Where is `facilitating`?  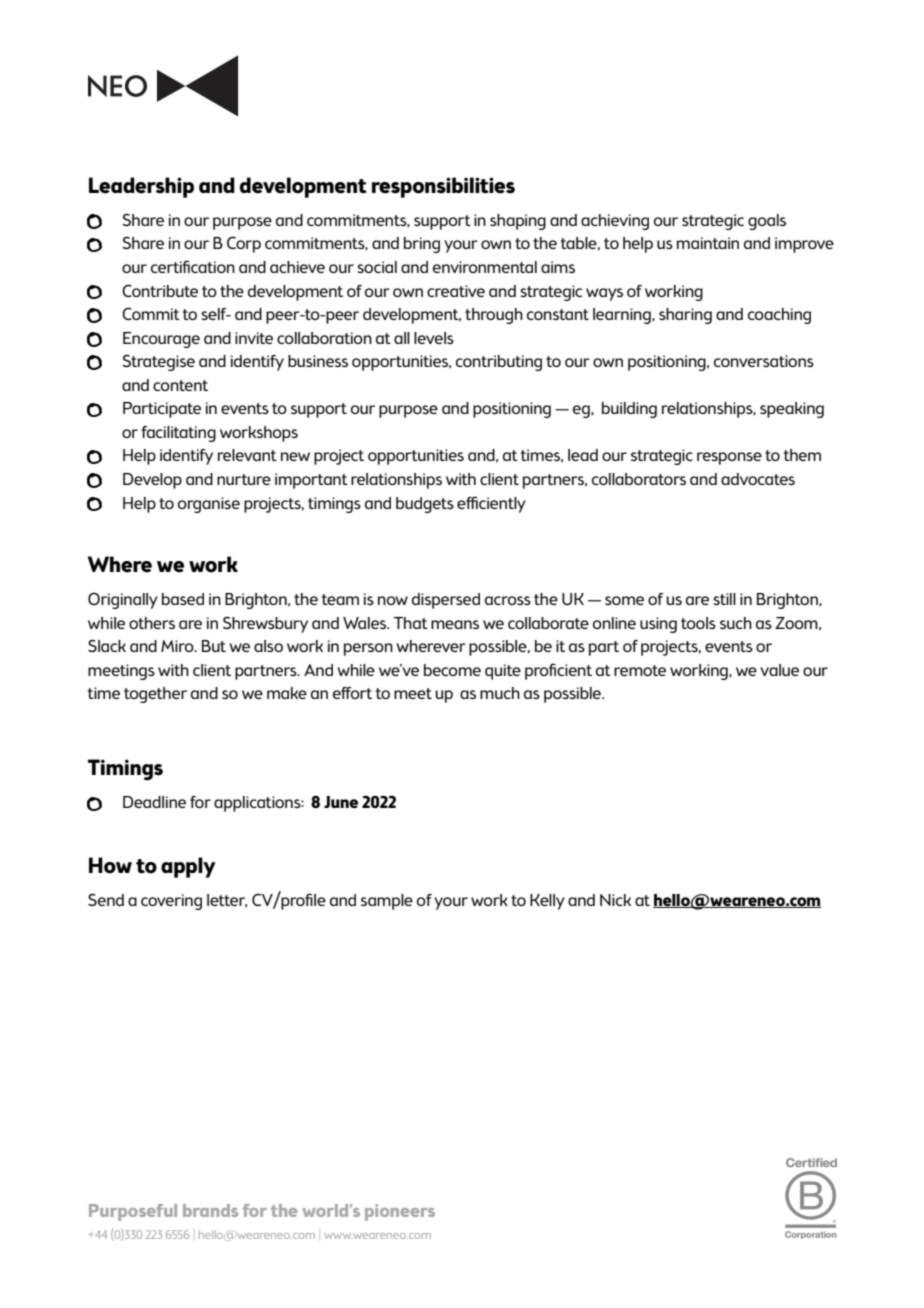
facilitating is located at coordinates (178, 434).
